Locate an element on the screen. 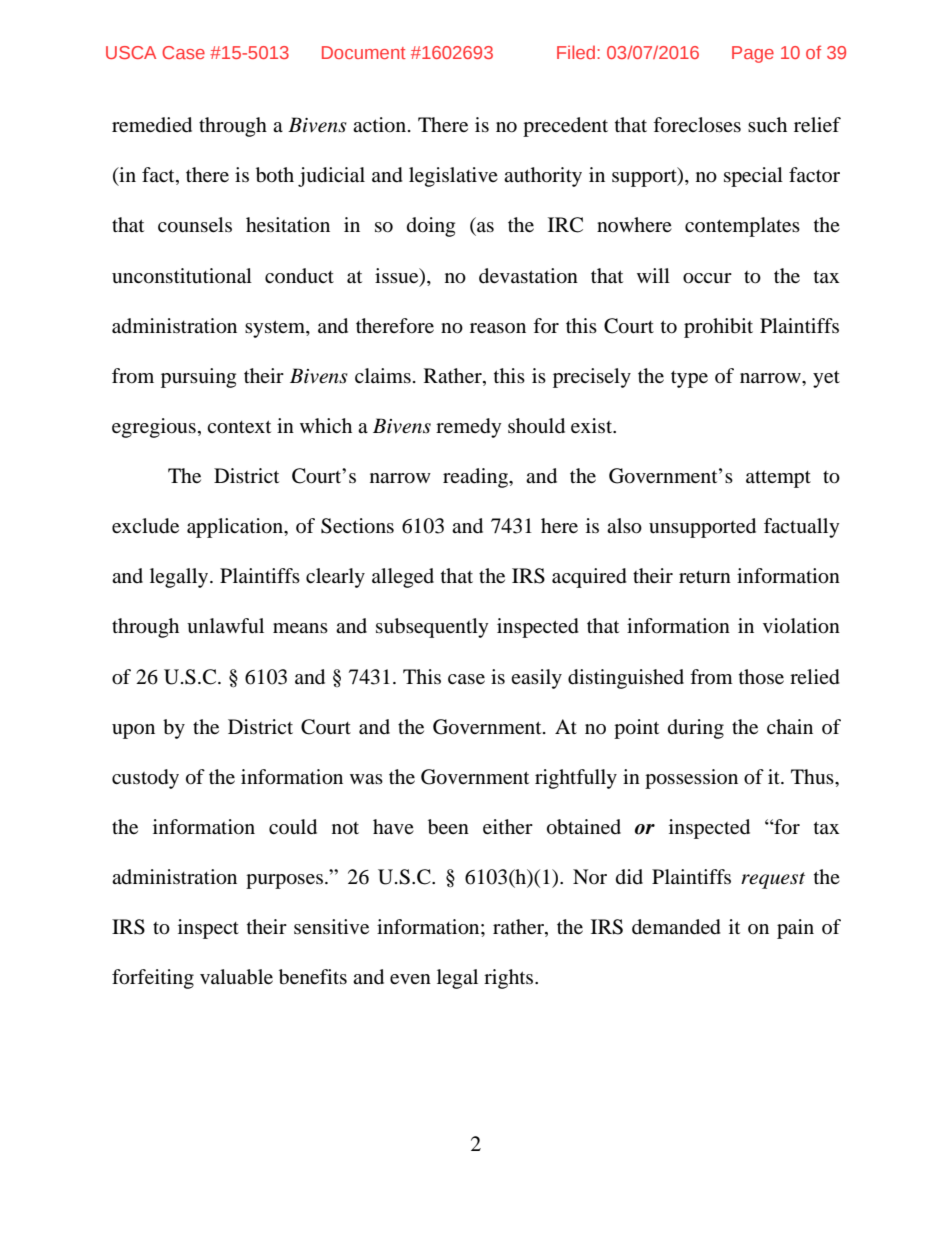 The width and height of the screenshot is (952, 1233). pain is located at coordinates (795, 929).
